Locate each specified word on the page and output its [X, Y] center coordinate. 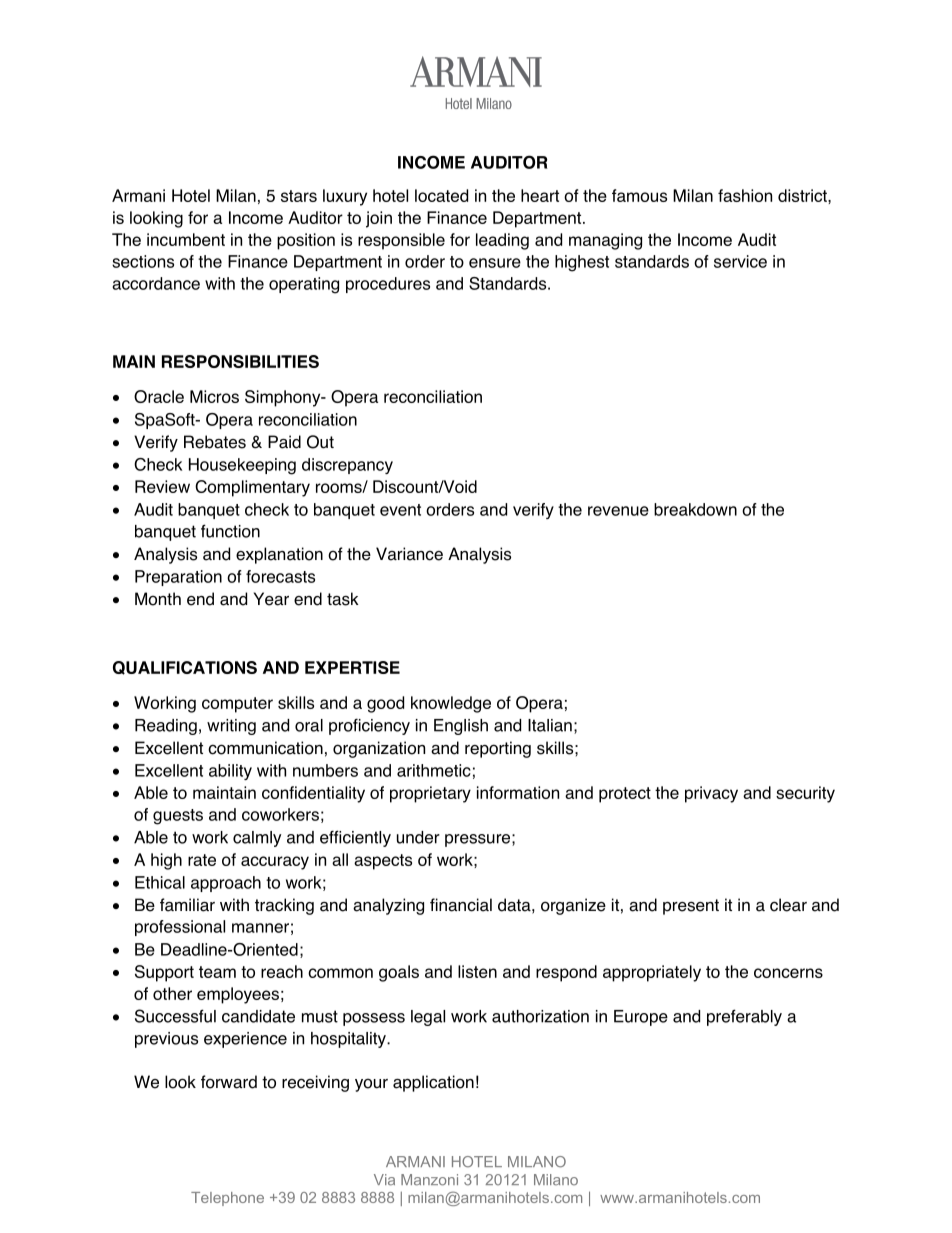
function [230, 531]
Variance [409, 554]
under [418, 837]
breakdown [695, 509]
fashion [745, 195]
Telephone [227, 1199]
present [691, 907]
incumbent [186, 239]
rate [202, 860]
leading [502, 241]
